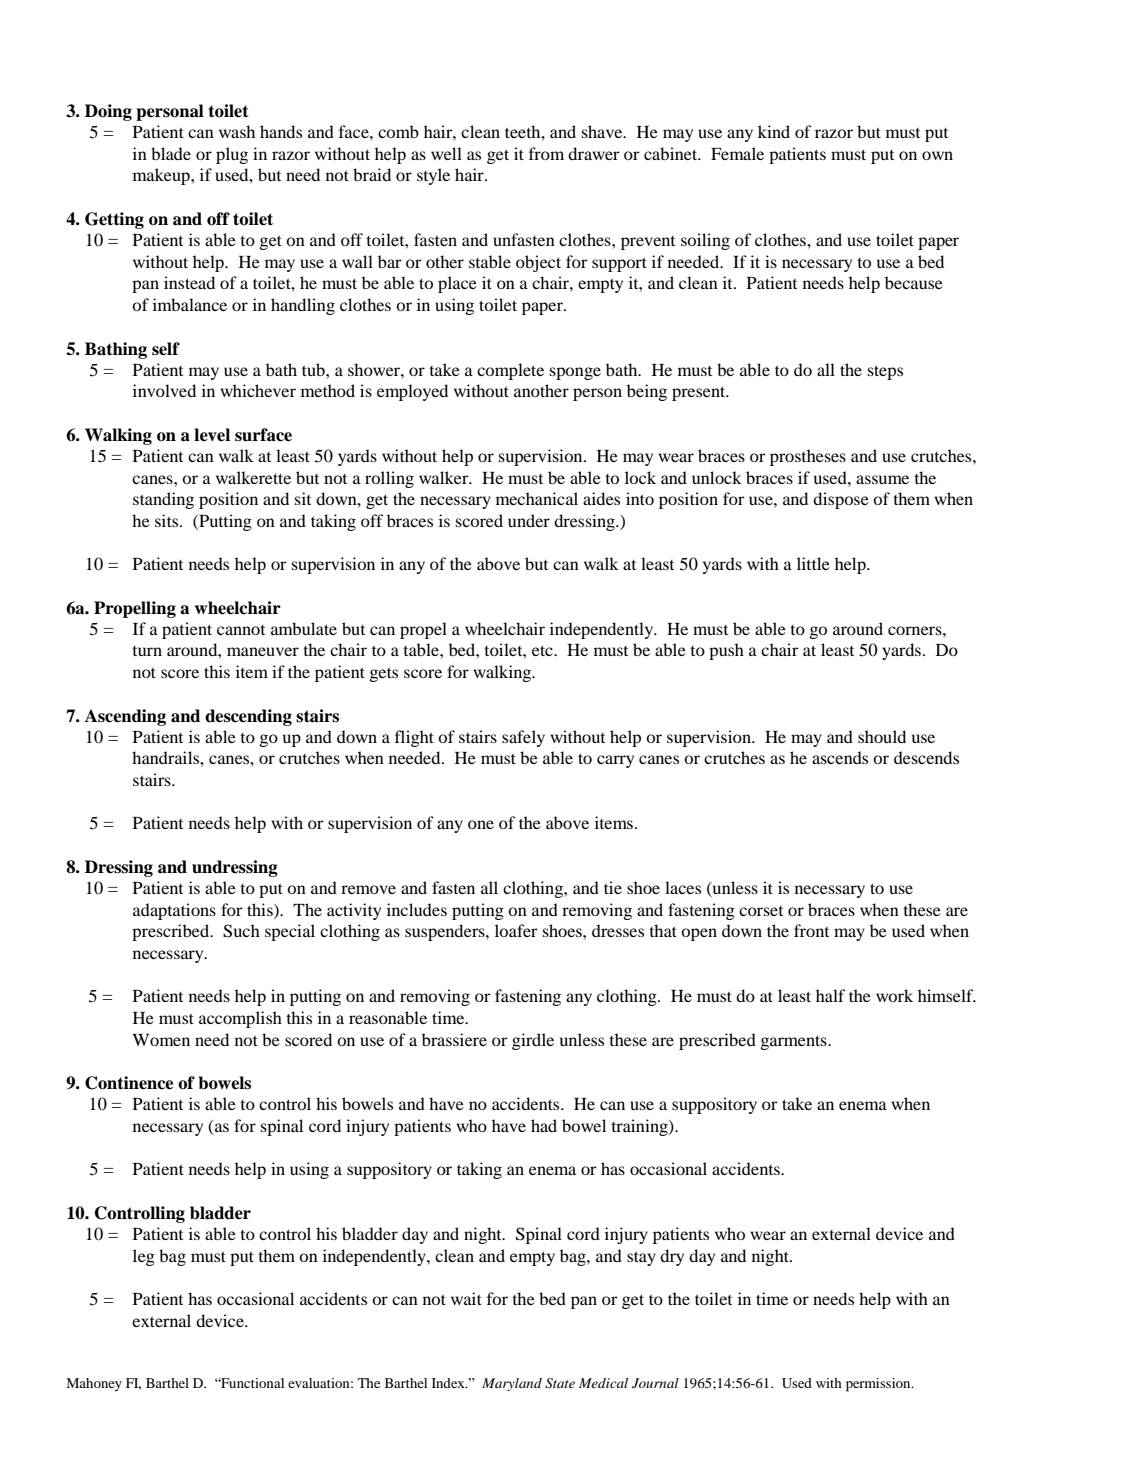  I want to click on Maryland, so click(512, 1384).
